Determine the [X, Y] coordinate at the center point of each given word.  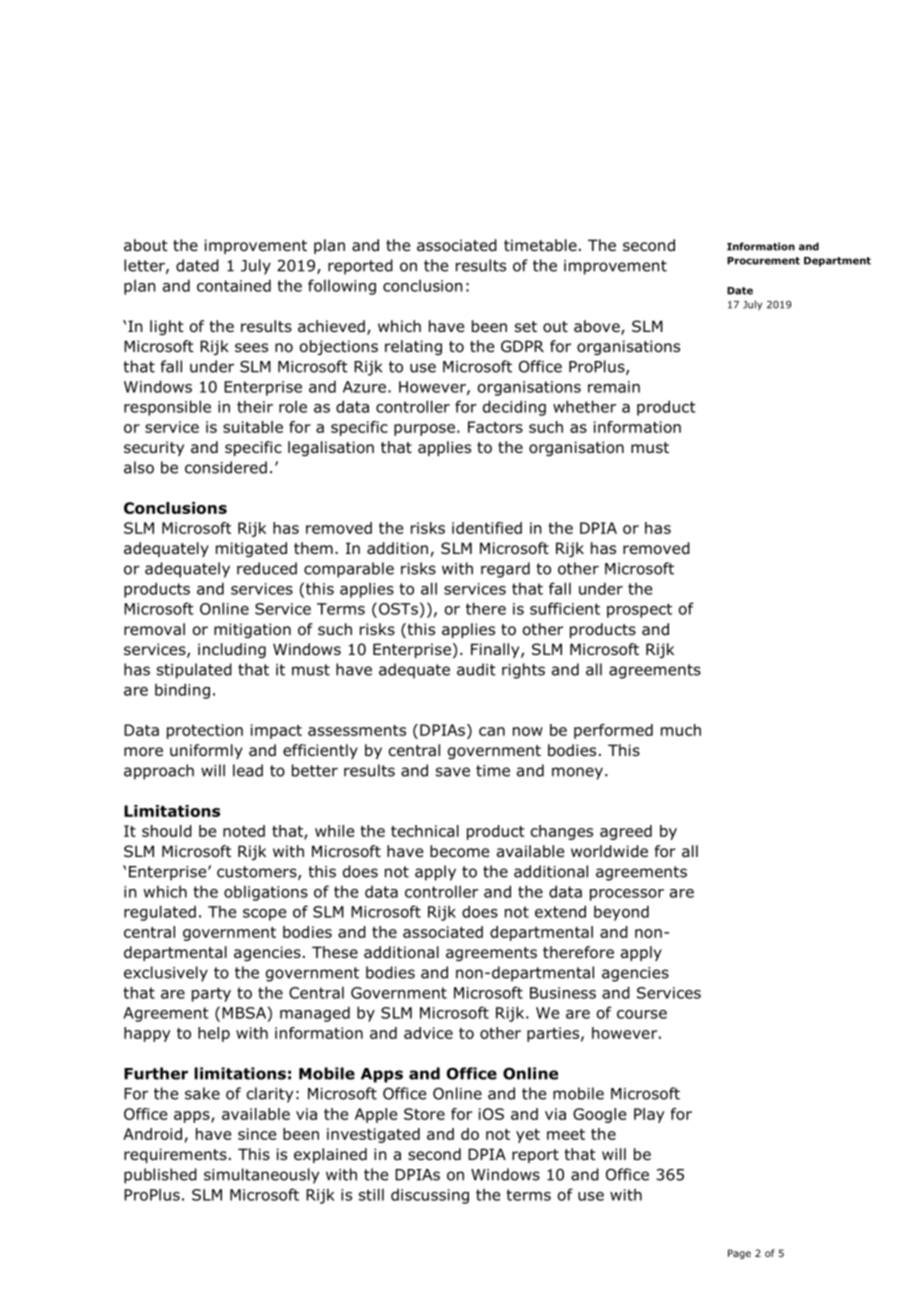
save [453, 772]
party [211, 994]
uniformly [206, 751]
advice [428, 1033]
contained [234, 285]
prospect [639, 610]
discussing [430, 1196]
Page [739, 1254]
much [681, 730]
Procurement [763, 261]
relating [413, 347]
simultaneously [261, 1176]
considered [226, 467]
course [642, 1014]
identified [487, 528]
